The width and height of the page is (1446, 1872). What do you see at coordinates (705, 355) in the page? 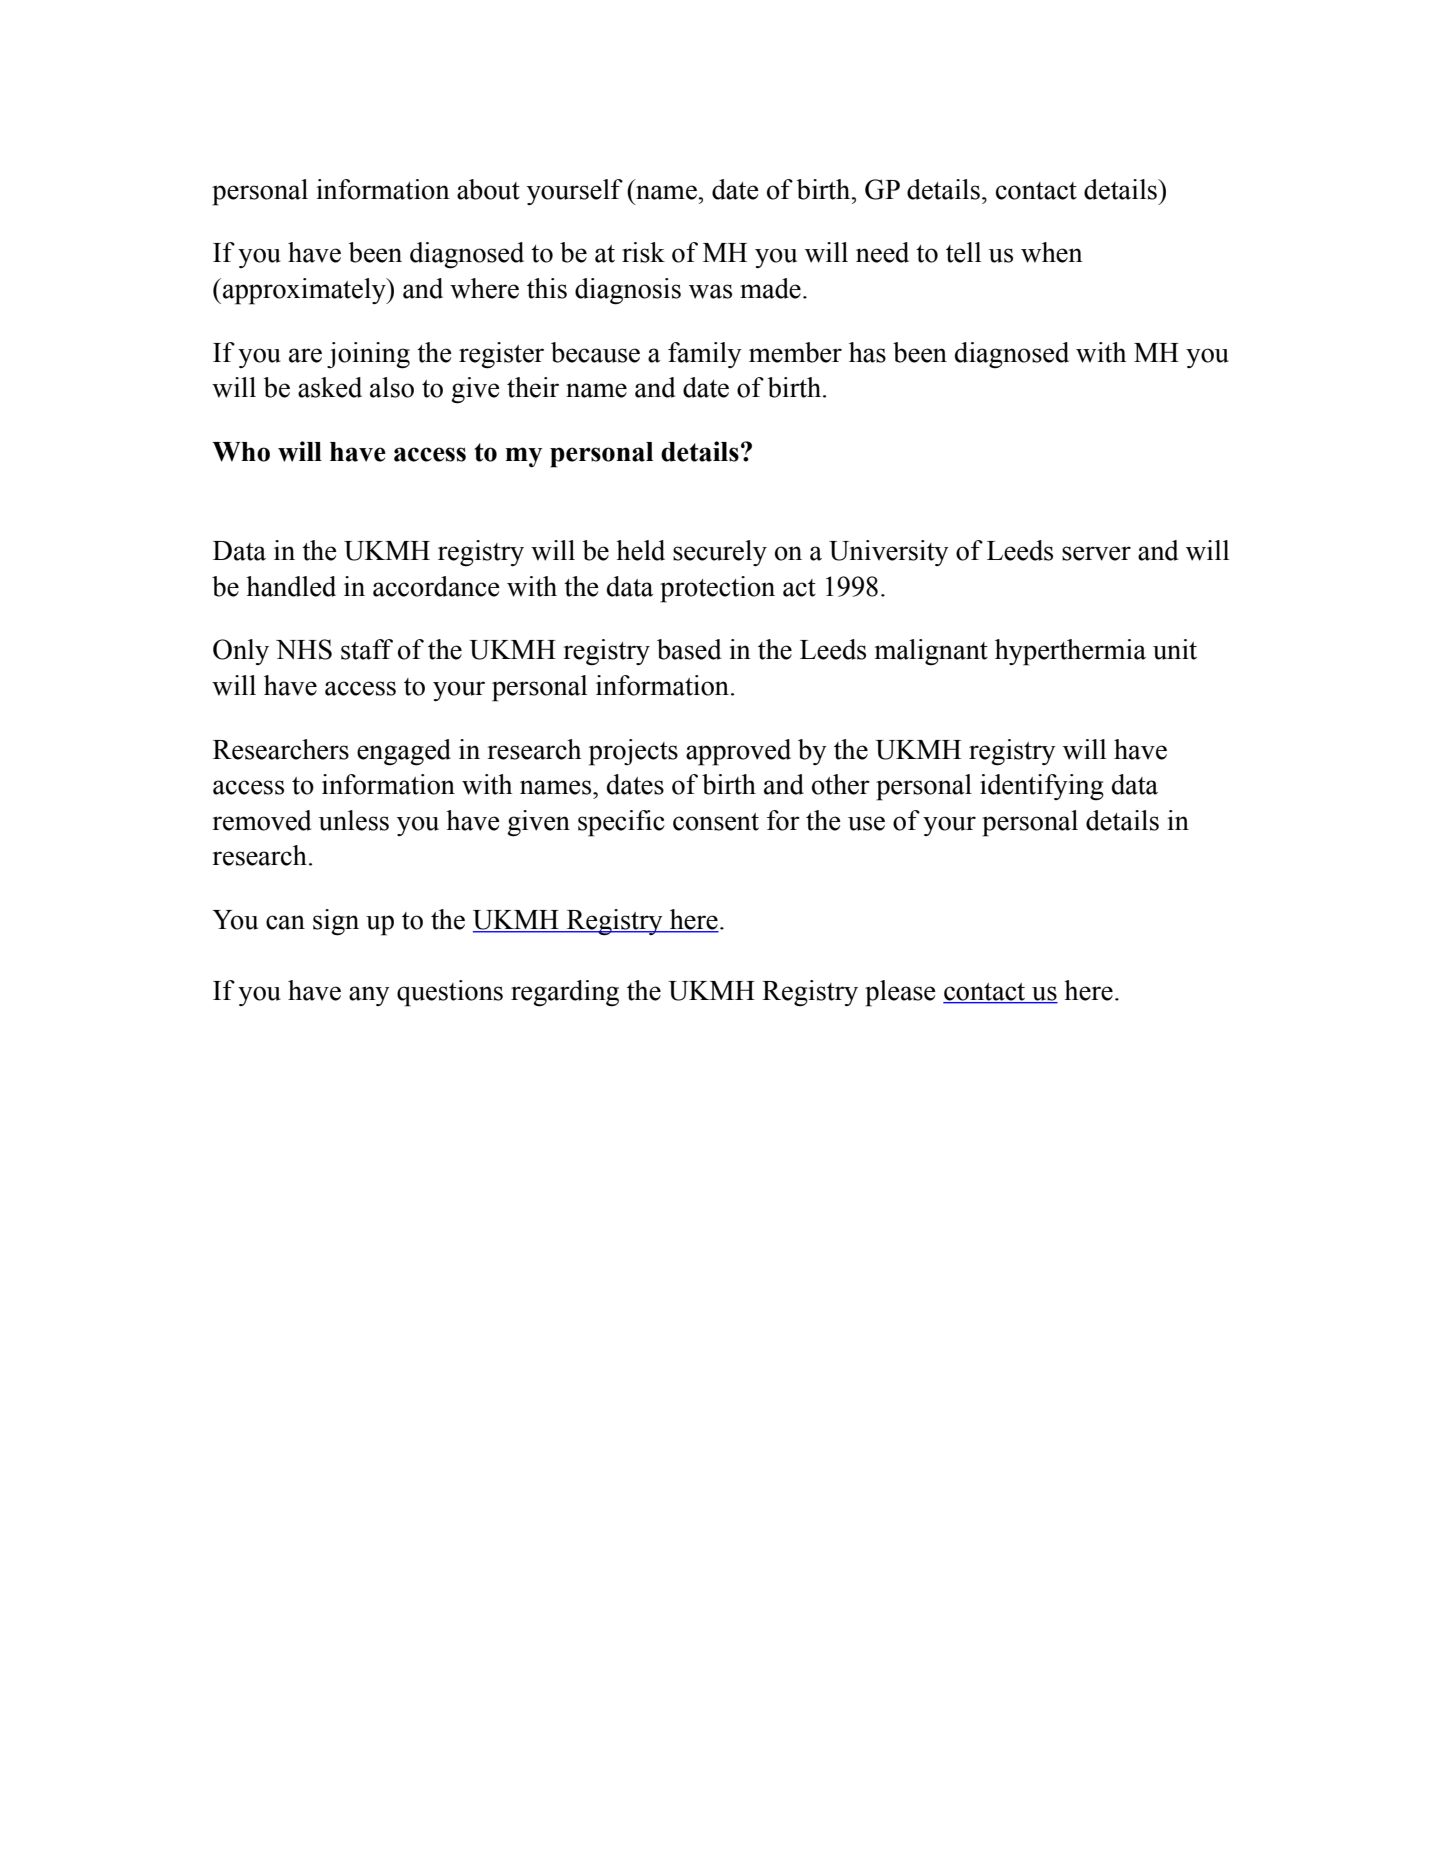
I see `family` at bounding box center [705, 355].
